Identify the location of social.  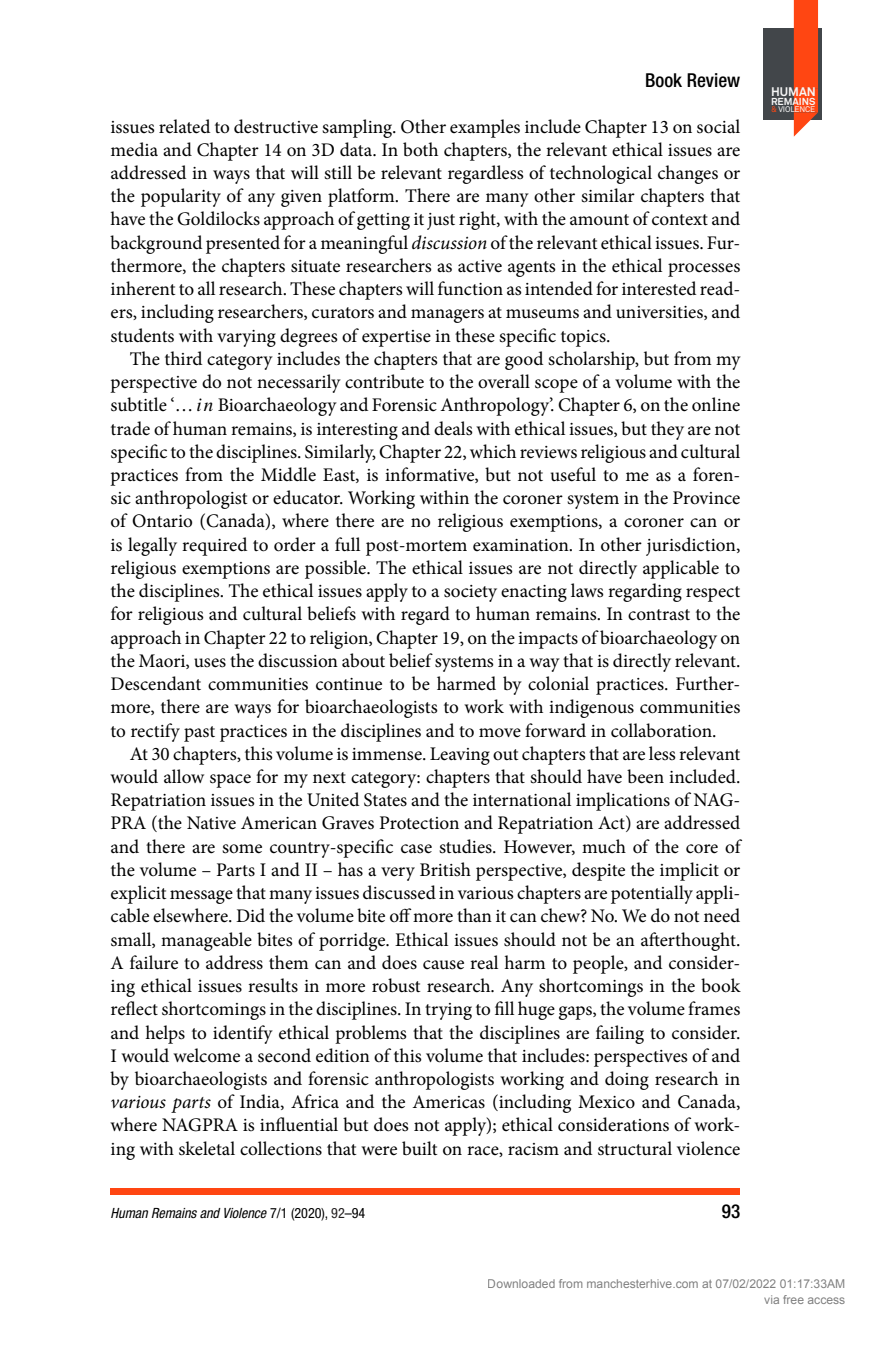
(718, 126).
